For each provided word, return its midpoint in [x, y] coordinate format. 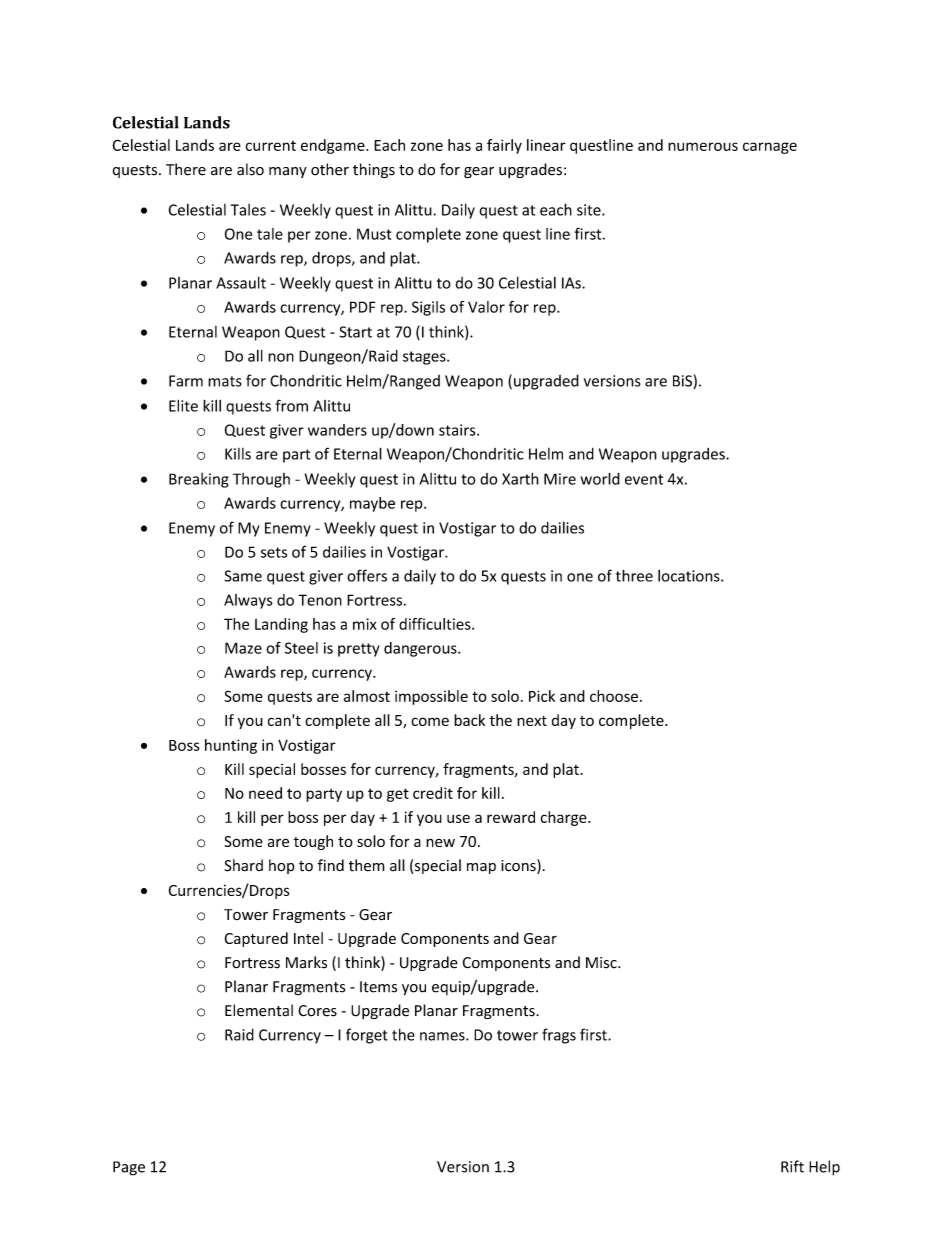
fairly [504, 146]
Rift [792, 1166]
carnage [770, 148]
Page [129, 1168]
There [186, 169]
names [443, 1036]
